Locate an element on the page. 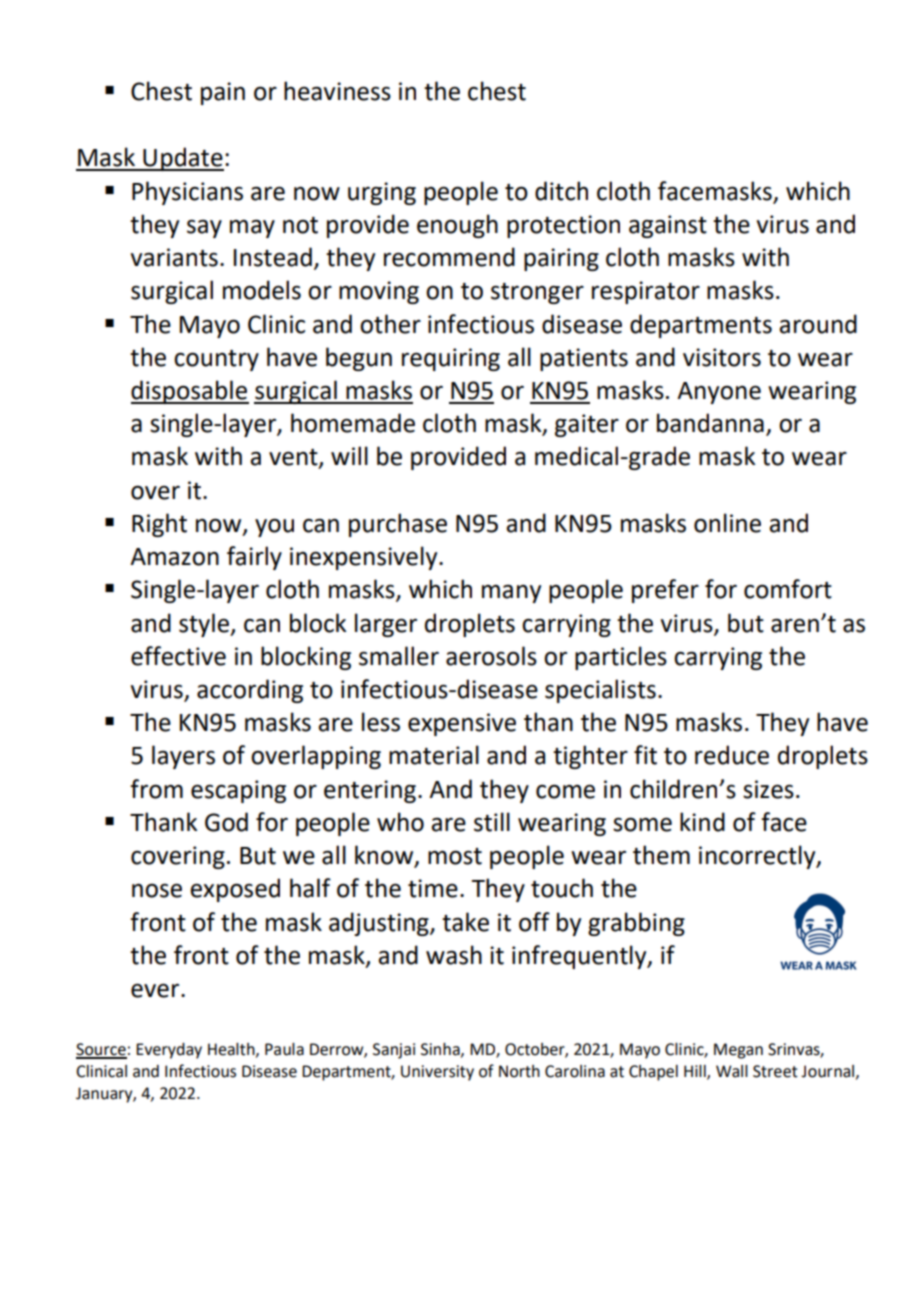  material is located at coordinates (434, 755).
